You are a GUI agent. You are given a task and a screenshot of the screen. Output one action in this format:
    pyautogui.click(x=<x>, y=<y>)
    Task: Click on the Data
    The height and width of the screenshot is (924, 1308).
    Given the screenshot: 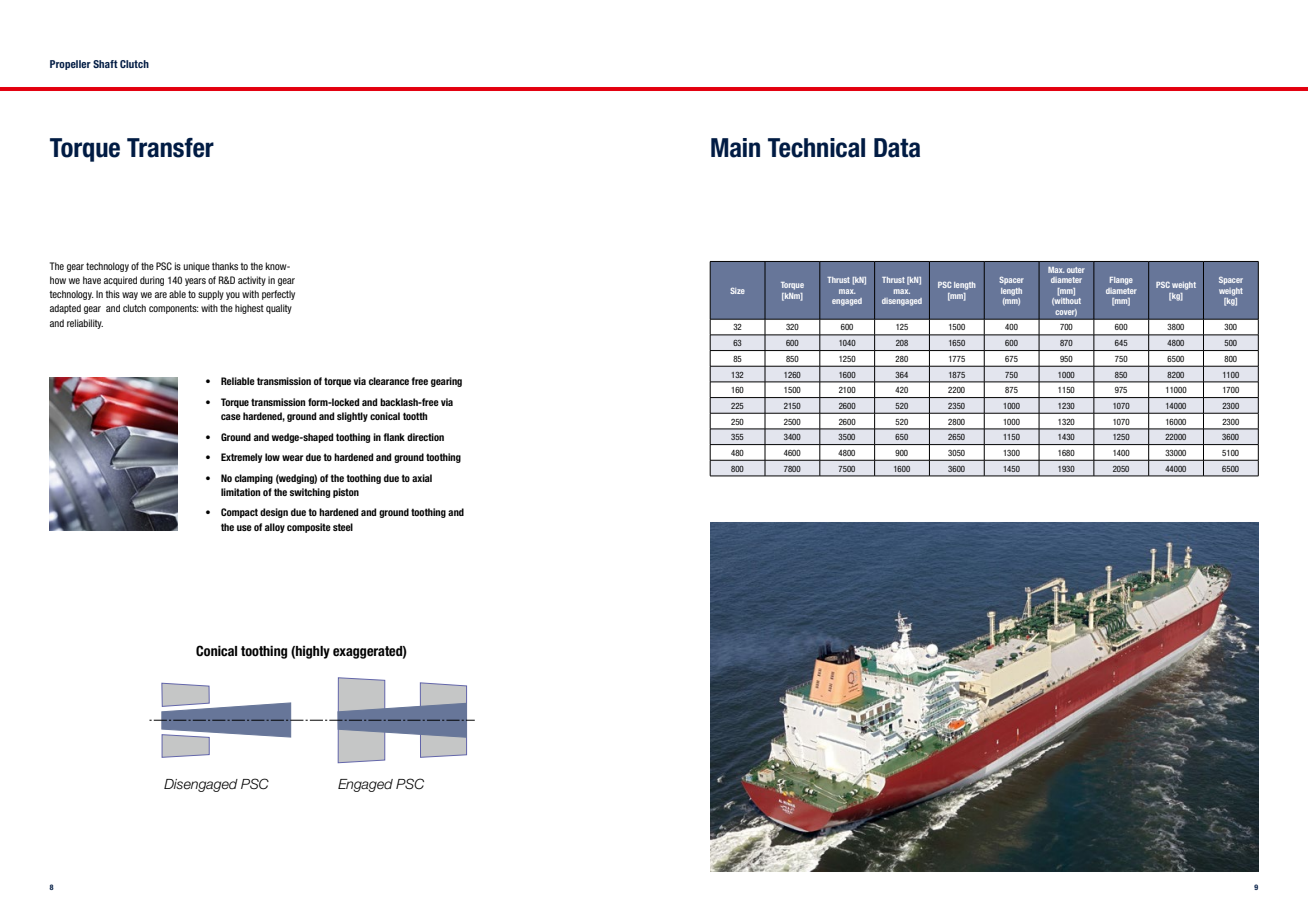 What is the action you would take?
    pyautogui.click(x=897, y=148)
